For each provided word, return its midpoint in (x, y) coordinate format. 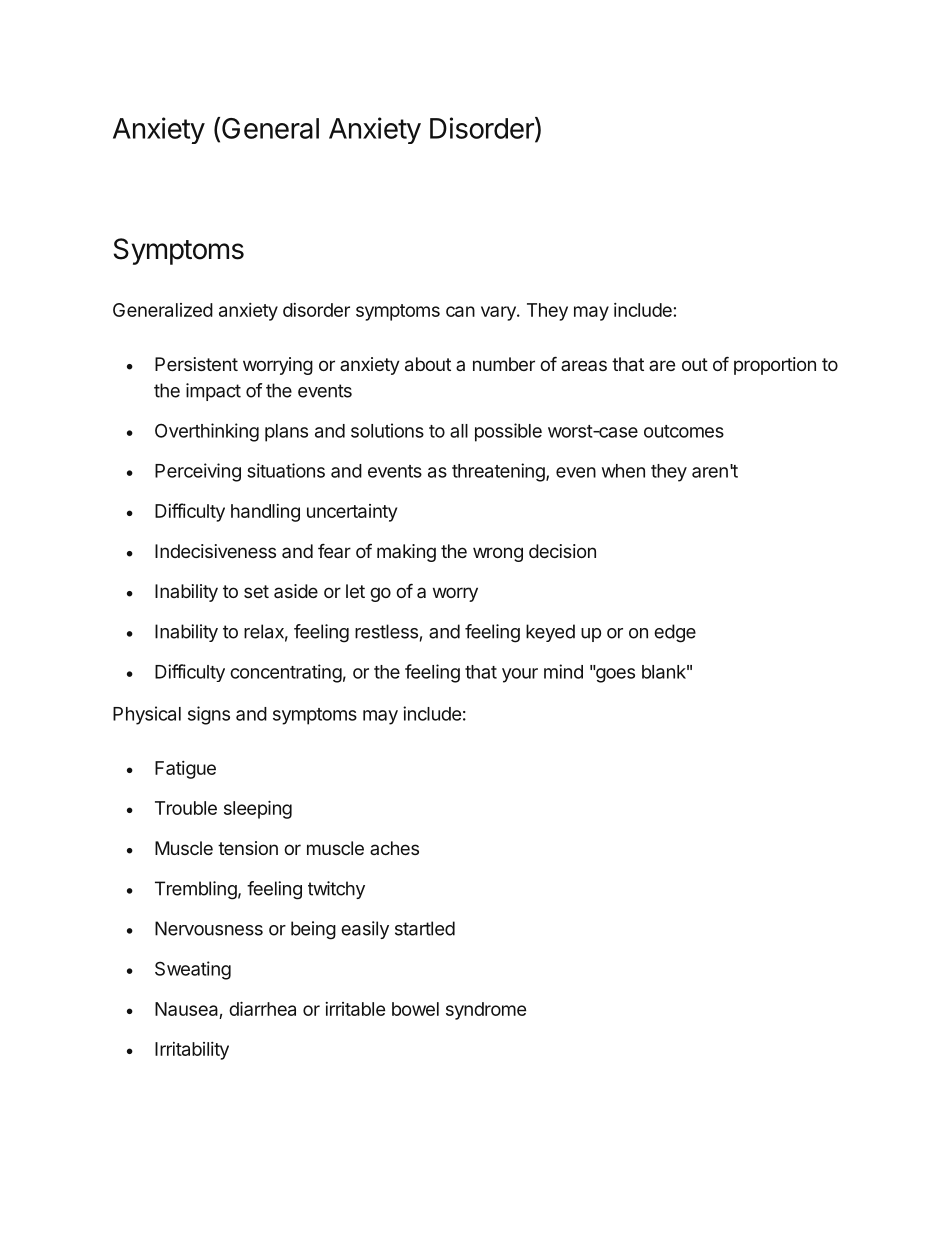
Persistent (196, 364)
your (520, 675)
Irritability (192, 1051)
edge (675, 633)
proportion (775, 366)
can (460, 311)
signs (209, 715)
